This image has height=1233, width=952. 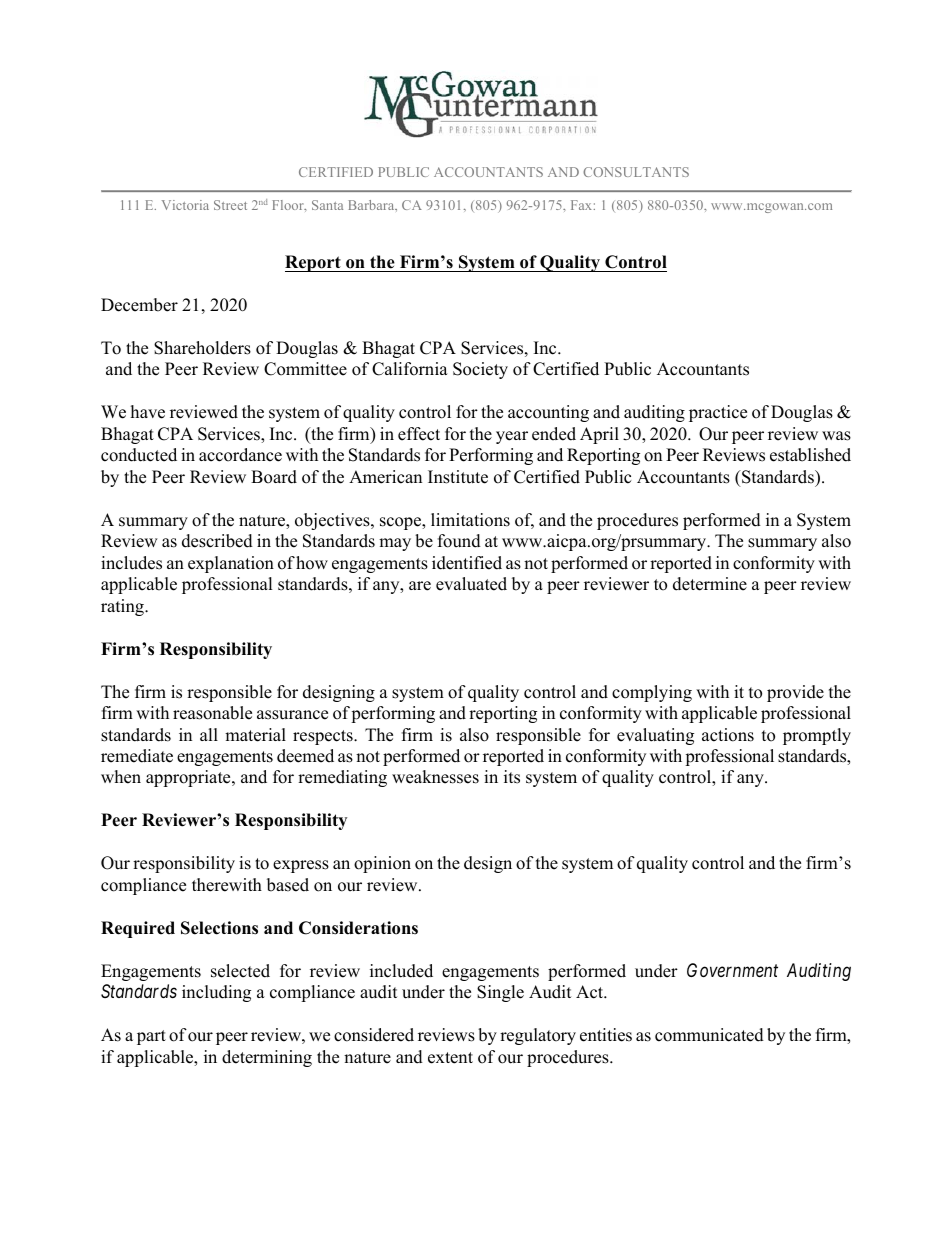 What do you see at coordinates (636, 172) in the image?
I see `CONSULTANTS` at bounding box center [636, 172].
